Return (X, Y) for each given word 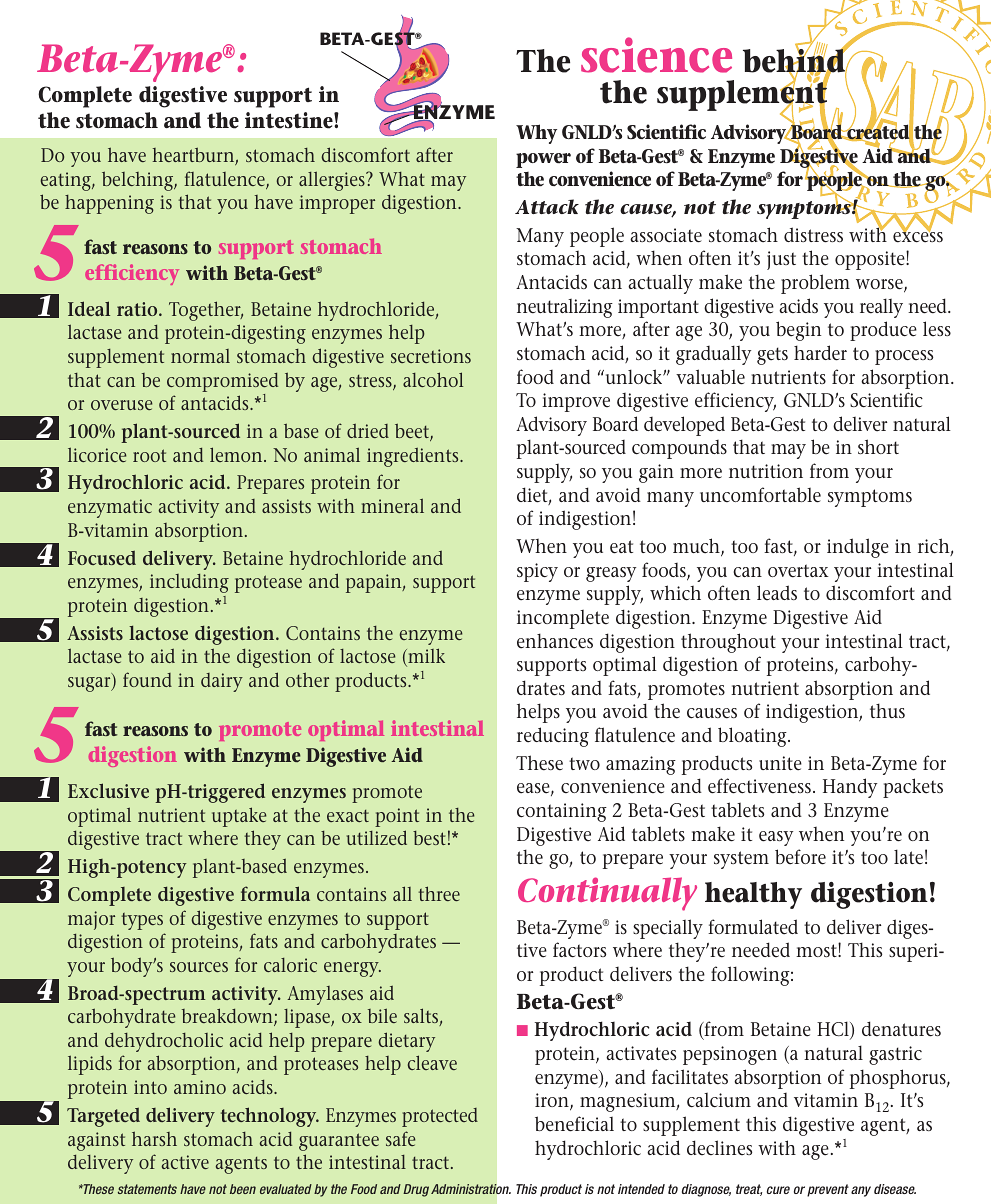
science (656, 55)
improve (576, 402)
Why (536, 134)
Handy (850, 788)
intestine (290, 120)
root (149, 455)
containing (562, 812)
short (878, 446)
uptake (239, 817)
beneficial (574, 1124)
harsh (154, 1138)
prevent (828, 1190)
